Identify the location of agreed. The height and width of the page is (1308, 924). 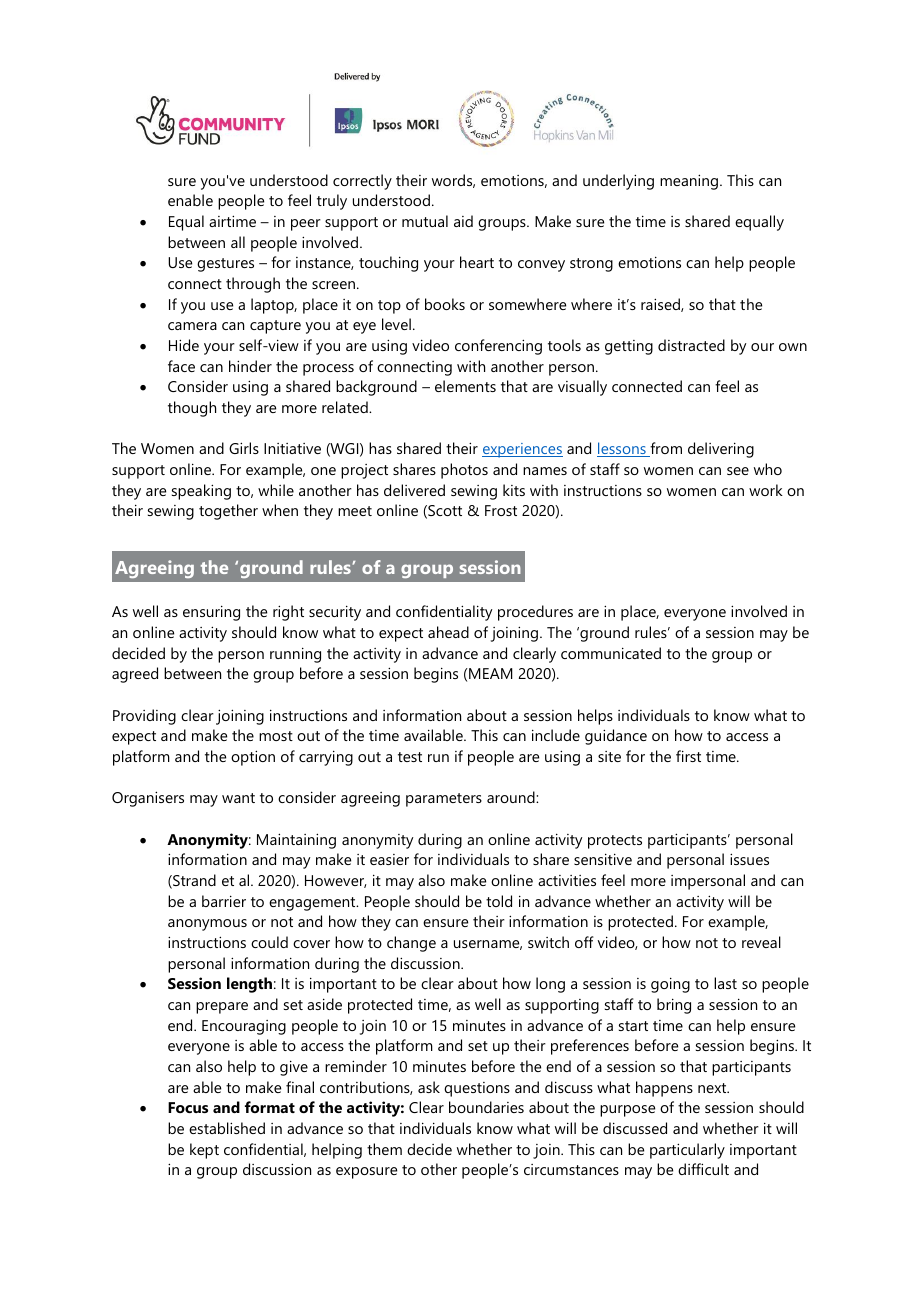
(135, 675).
